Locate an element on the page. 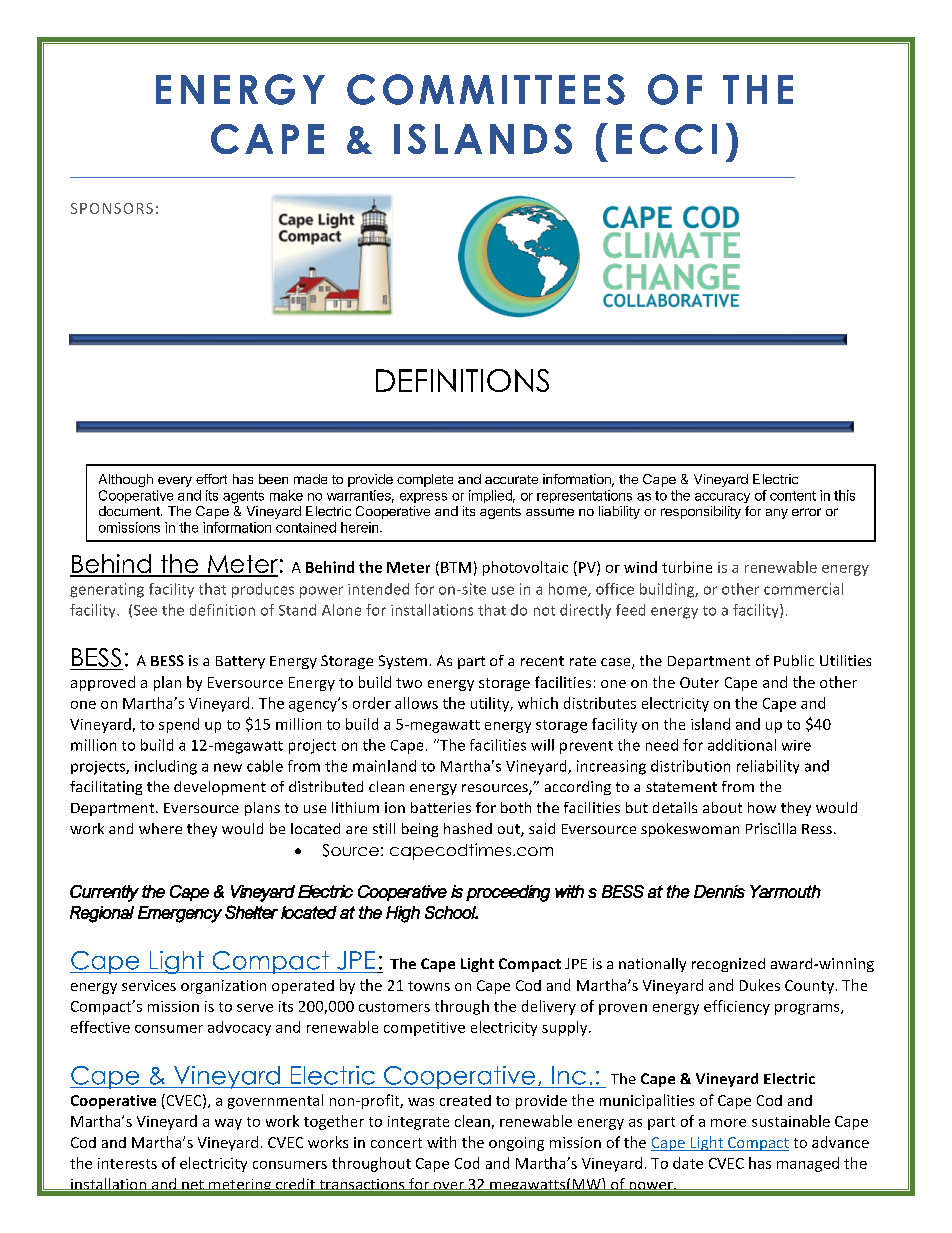 The image size is (952, 1233). way is located at coordinates (228, 1124).
